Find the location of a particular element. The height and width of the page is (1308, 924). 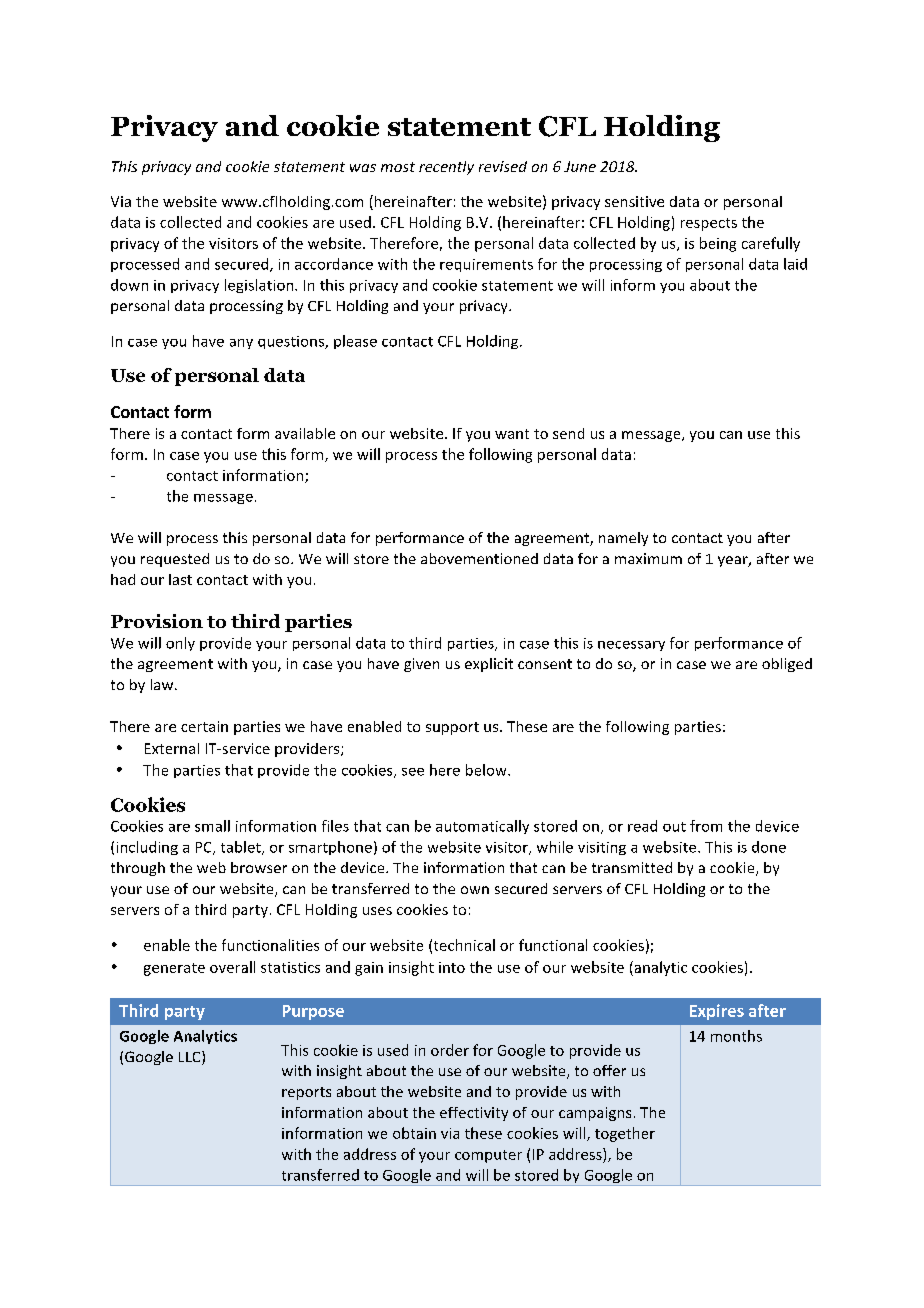

requested is located at coordinates (175, 560).
